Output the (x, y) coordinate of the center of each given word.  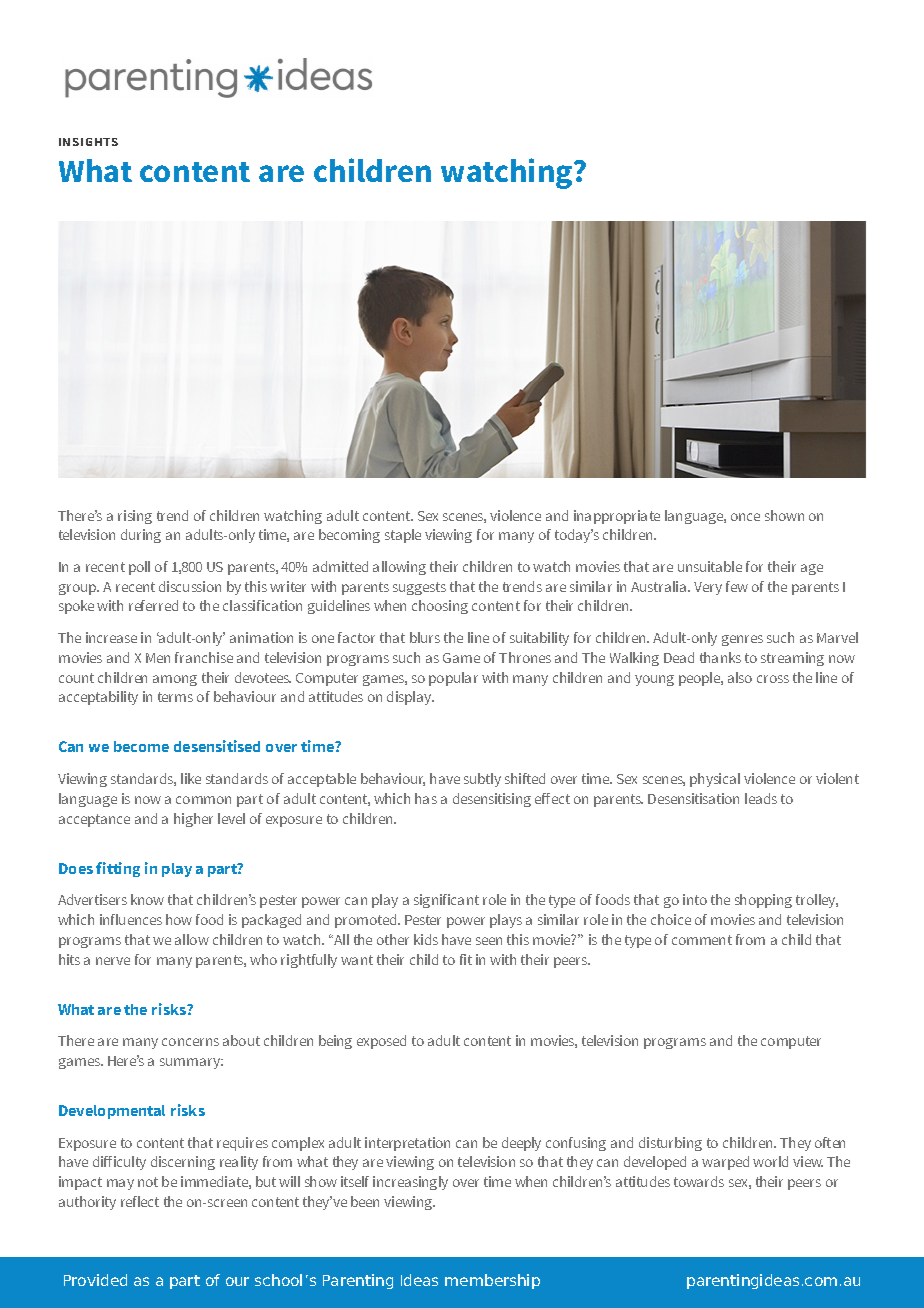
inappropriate (617, 517)
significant (446, 901)
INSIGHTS (88, 142)
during (141, 536)
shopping (763, 901)
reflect (140, 1201)
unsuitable (710, 566)
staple (403, 536)
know (147, 899)
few (737, 586)
